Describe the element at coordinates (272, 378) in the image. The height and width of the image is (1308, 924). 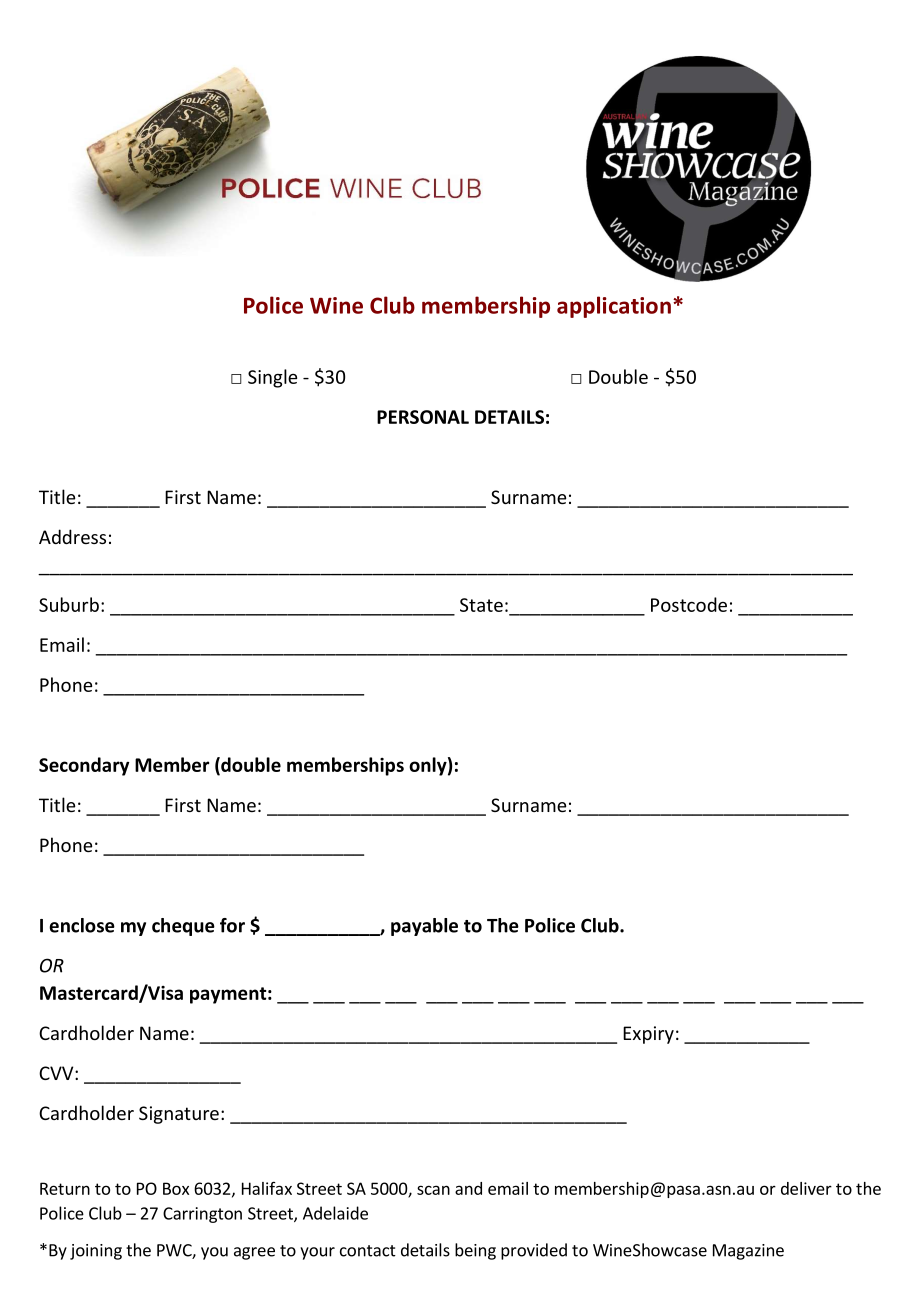
I see `Single` at that location.
